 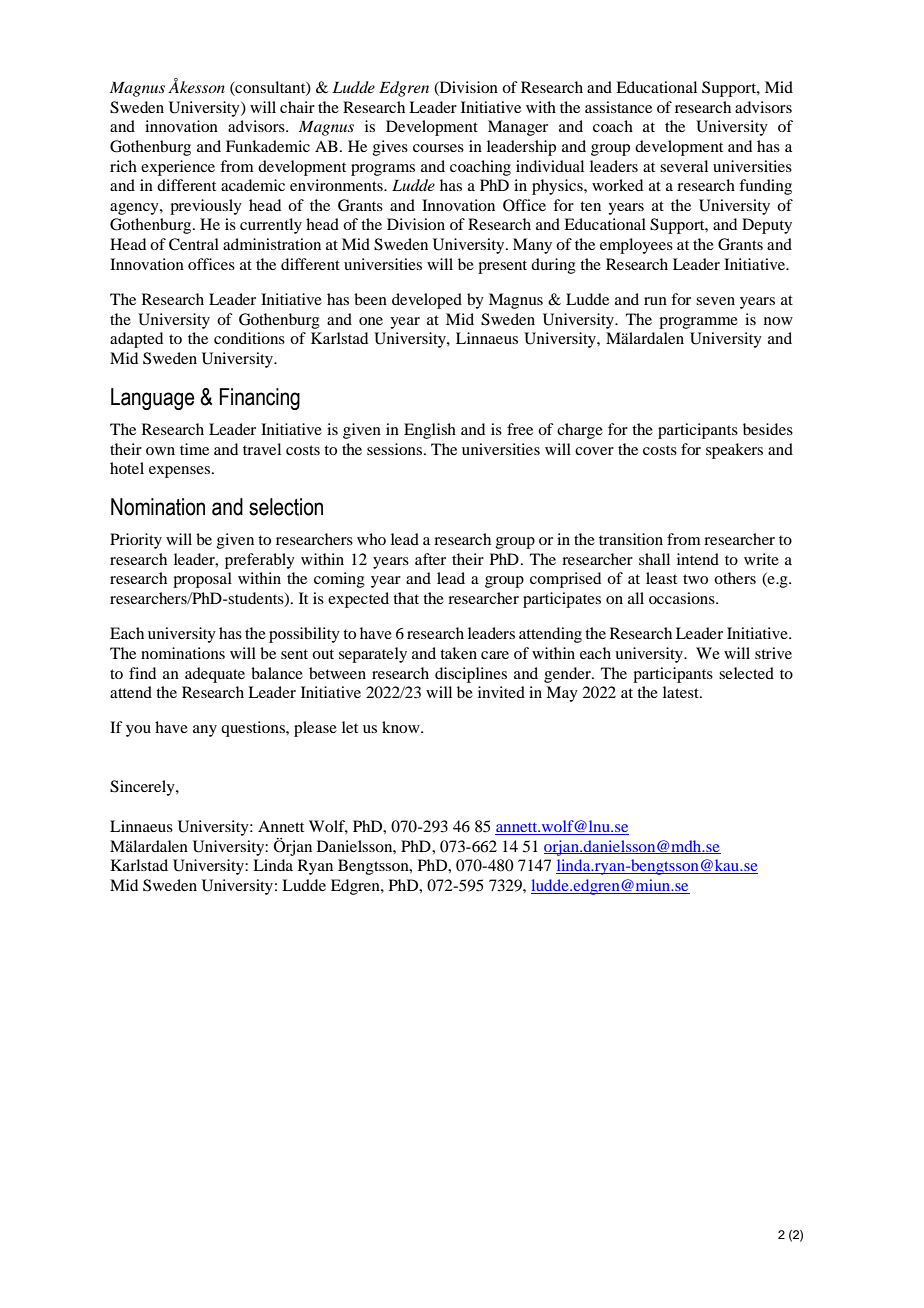 I want to click on know, so click(x=402, y=727).
